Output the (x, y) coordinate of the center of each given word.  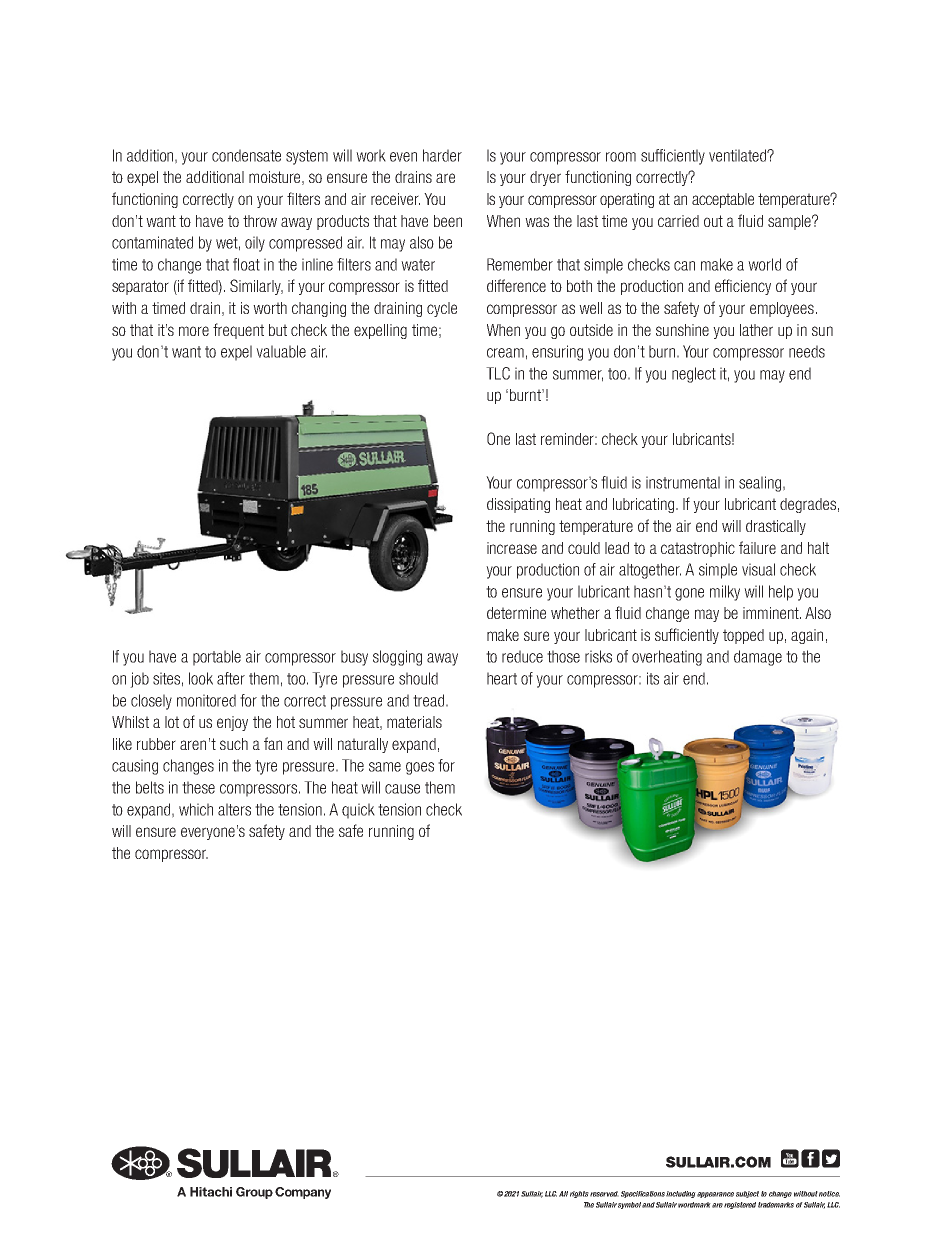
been (448, 221)
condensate (246, 155)
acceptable (723, 200)
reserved (604, 1194)
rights (579, 1194)
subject (747, 1194)
